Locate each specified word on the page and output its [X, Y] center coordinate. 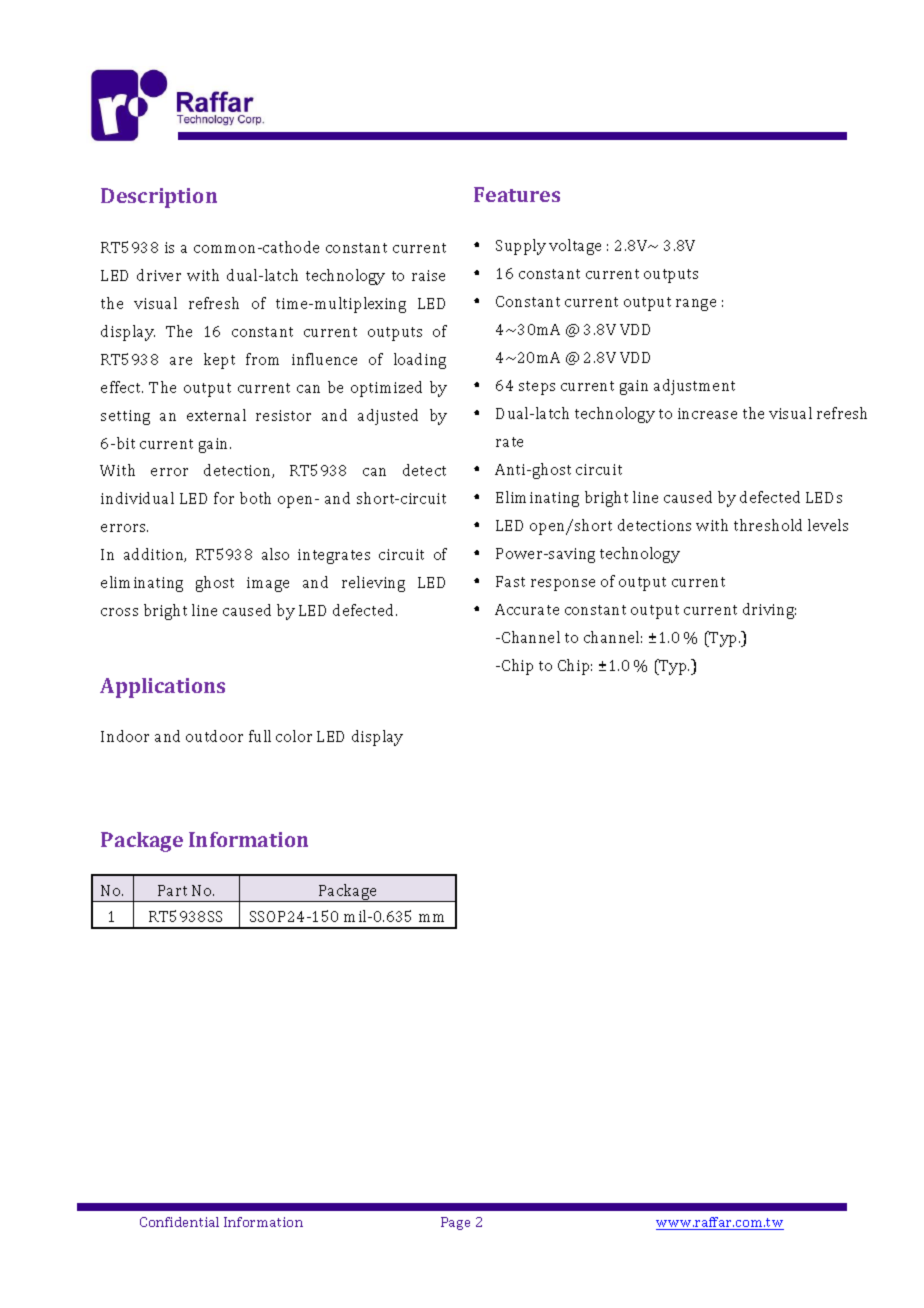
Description [159, 198]
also [275, 554]
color [294, 736]
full [260, 736]
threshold [768, 525]
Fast [510, 581]
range [696, 305]
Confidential [179, 1222]
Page [455, 1223]
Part [172, 890]
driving [769, 611]
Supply [521, 247]
